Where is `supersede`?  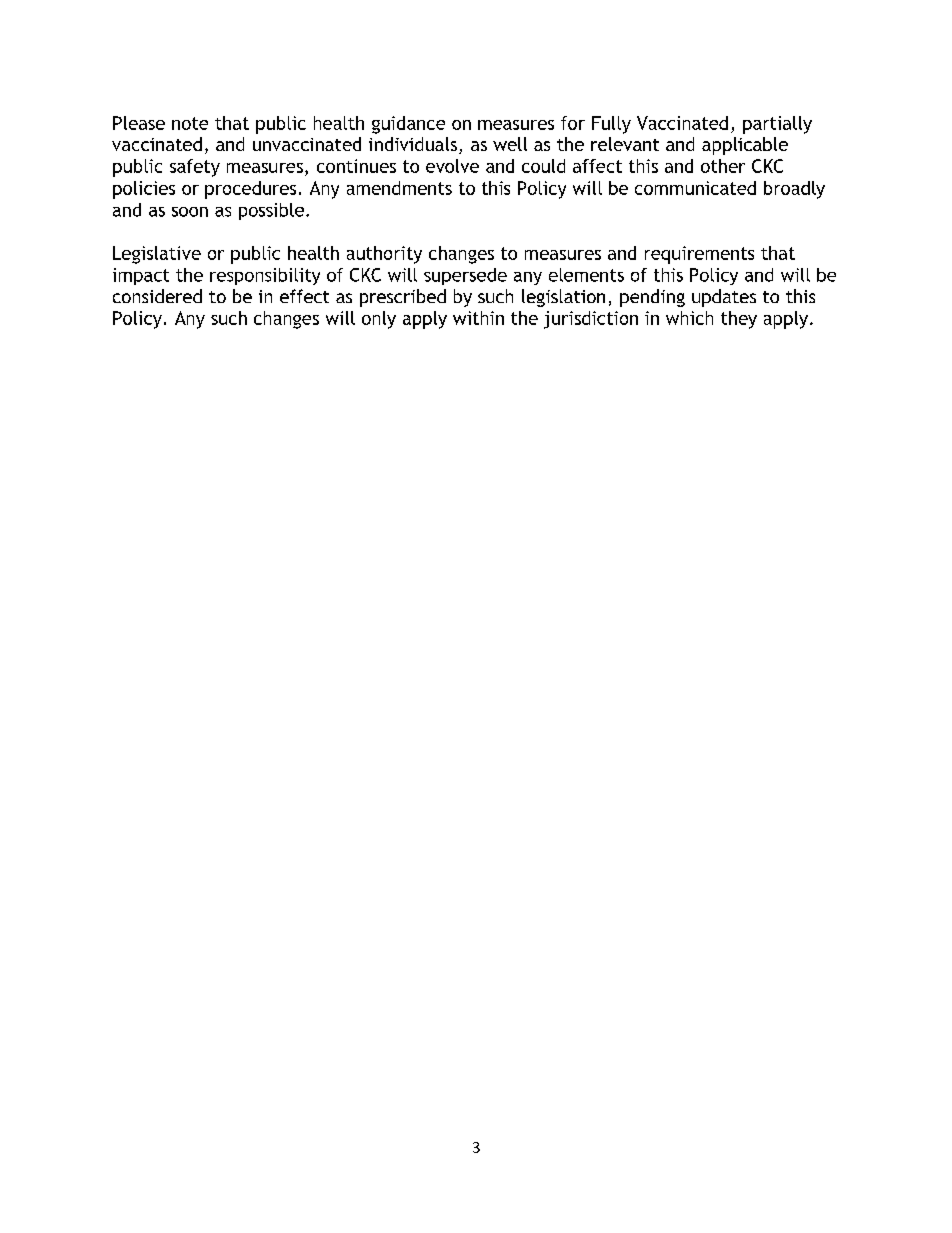
supersede is located at coordinates (465, 276).
